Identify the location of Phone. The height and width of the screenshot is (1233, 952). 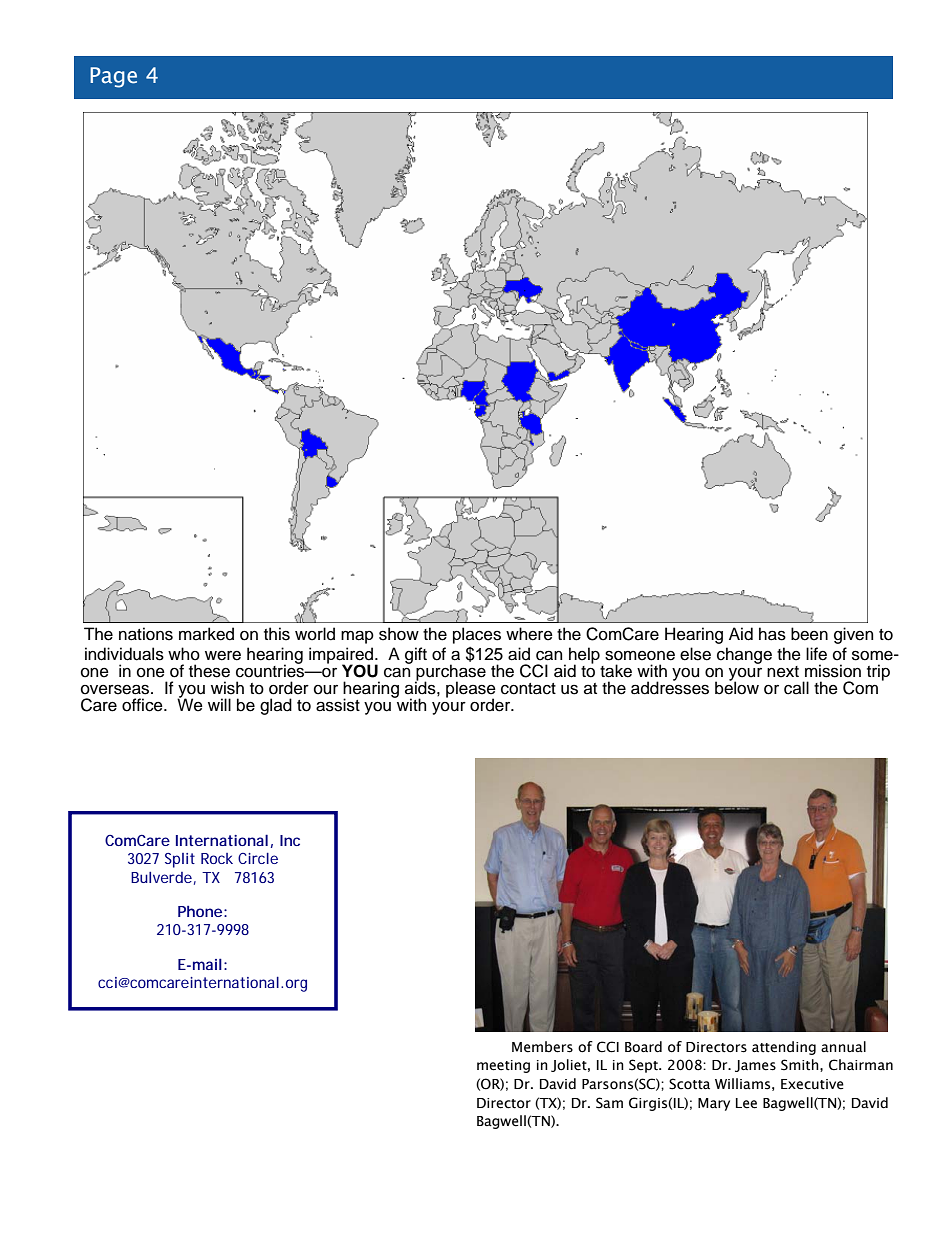
(200, 911).
